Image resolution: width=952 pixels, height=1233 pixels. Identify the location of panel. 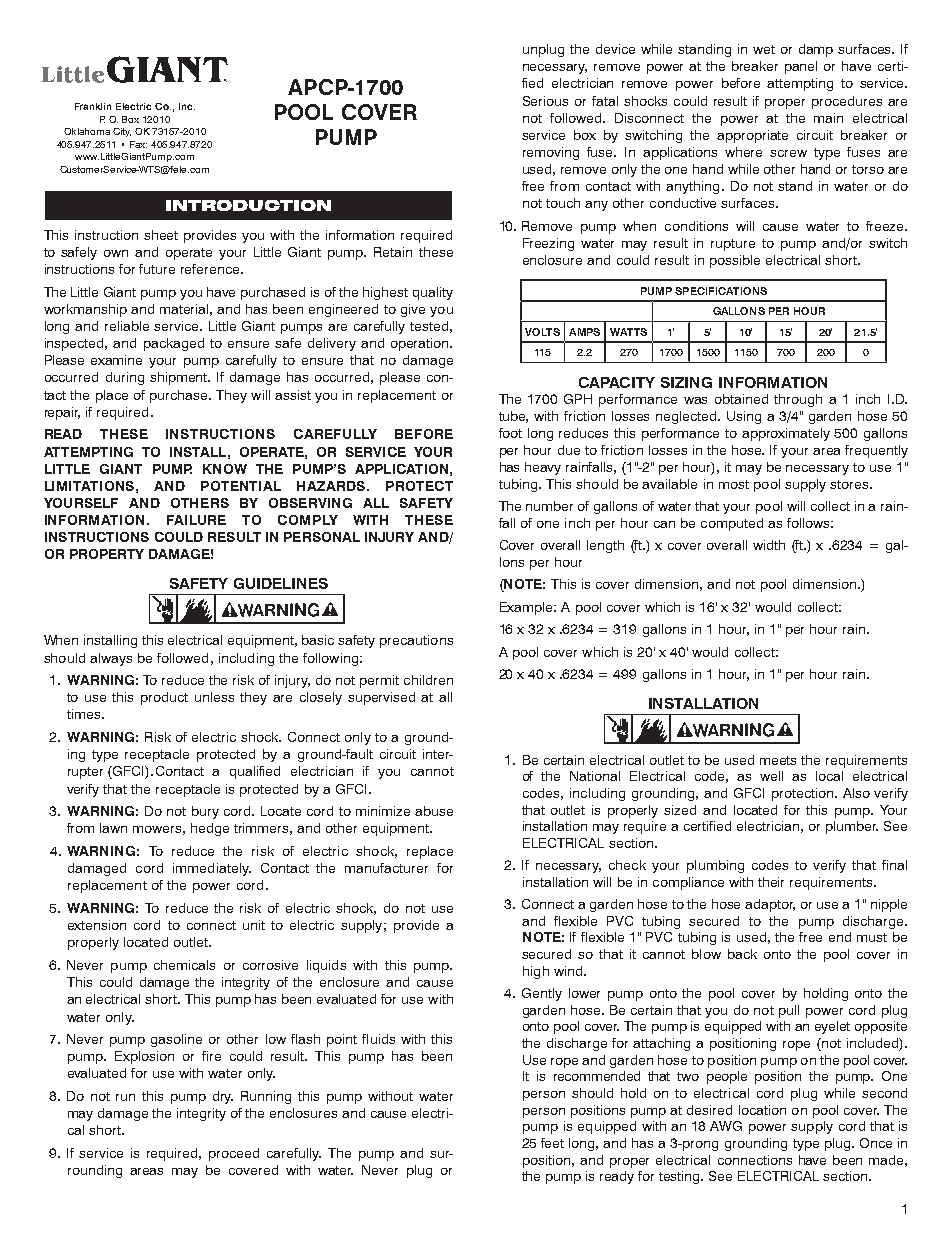
(801, 67).
